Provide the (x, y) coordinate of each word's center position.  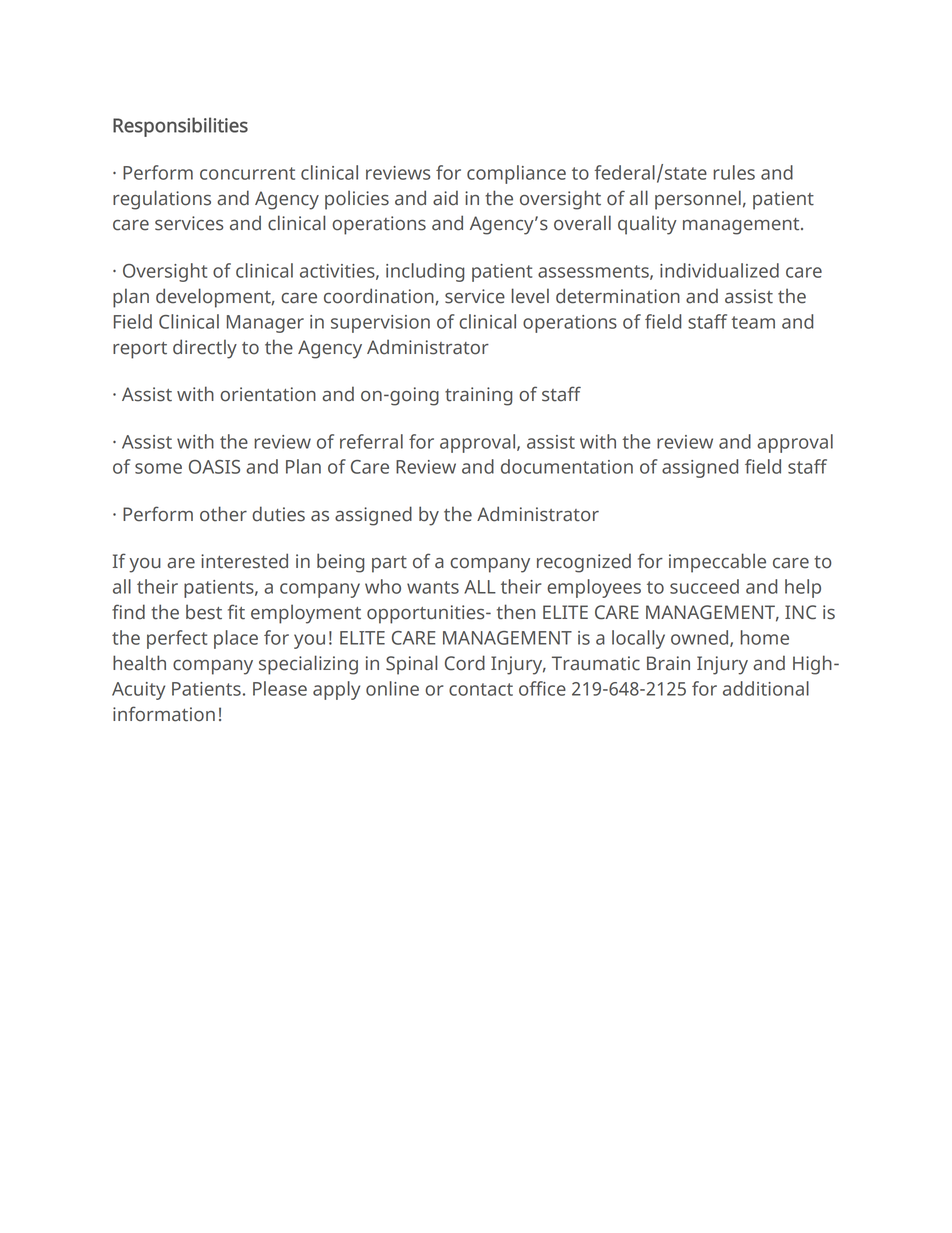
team (753, 322)
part (389, 564)
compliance (516, 174)
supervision (380, 324)
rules (734, 172)
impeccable (717, 563)
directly (205, 349)
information (164, 714)
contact (481, 689)
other (223, 514)
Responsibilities (180, 127)
